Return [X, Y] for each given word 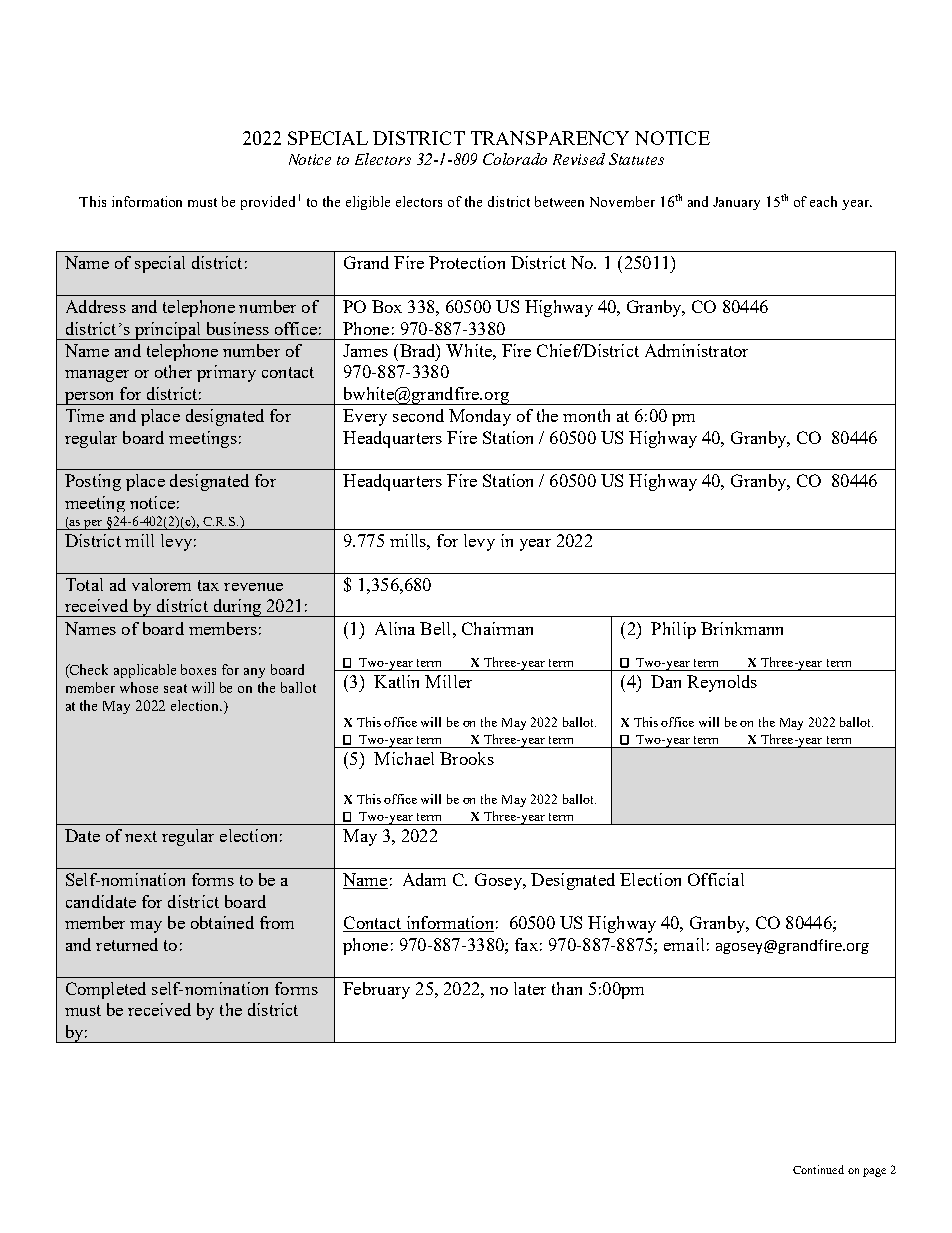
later [530, 988]
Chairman [497, 628]
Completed [106, 990]
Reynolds [722, 683]
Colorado [515, 159]
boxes [198, 669]
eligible [368, 203]
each [823, 201]
